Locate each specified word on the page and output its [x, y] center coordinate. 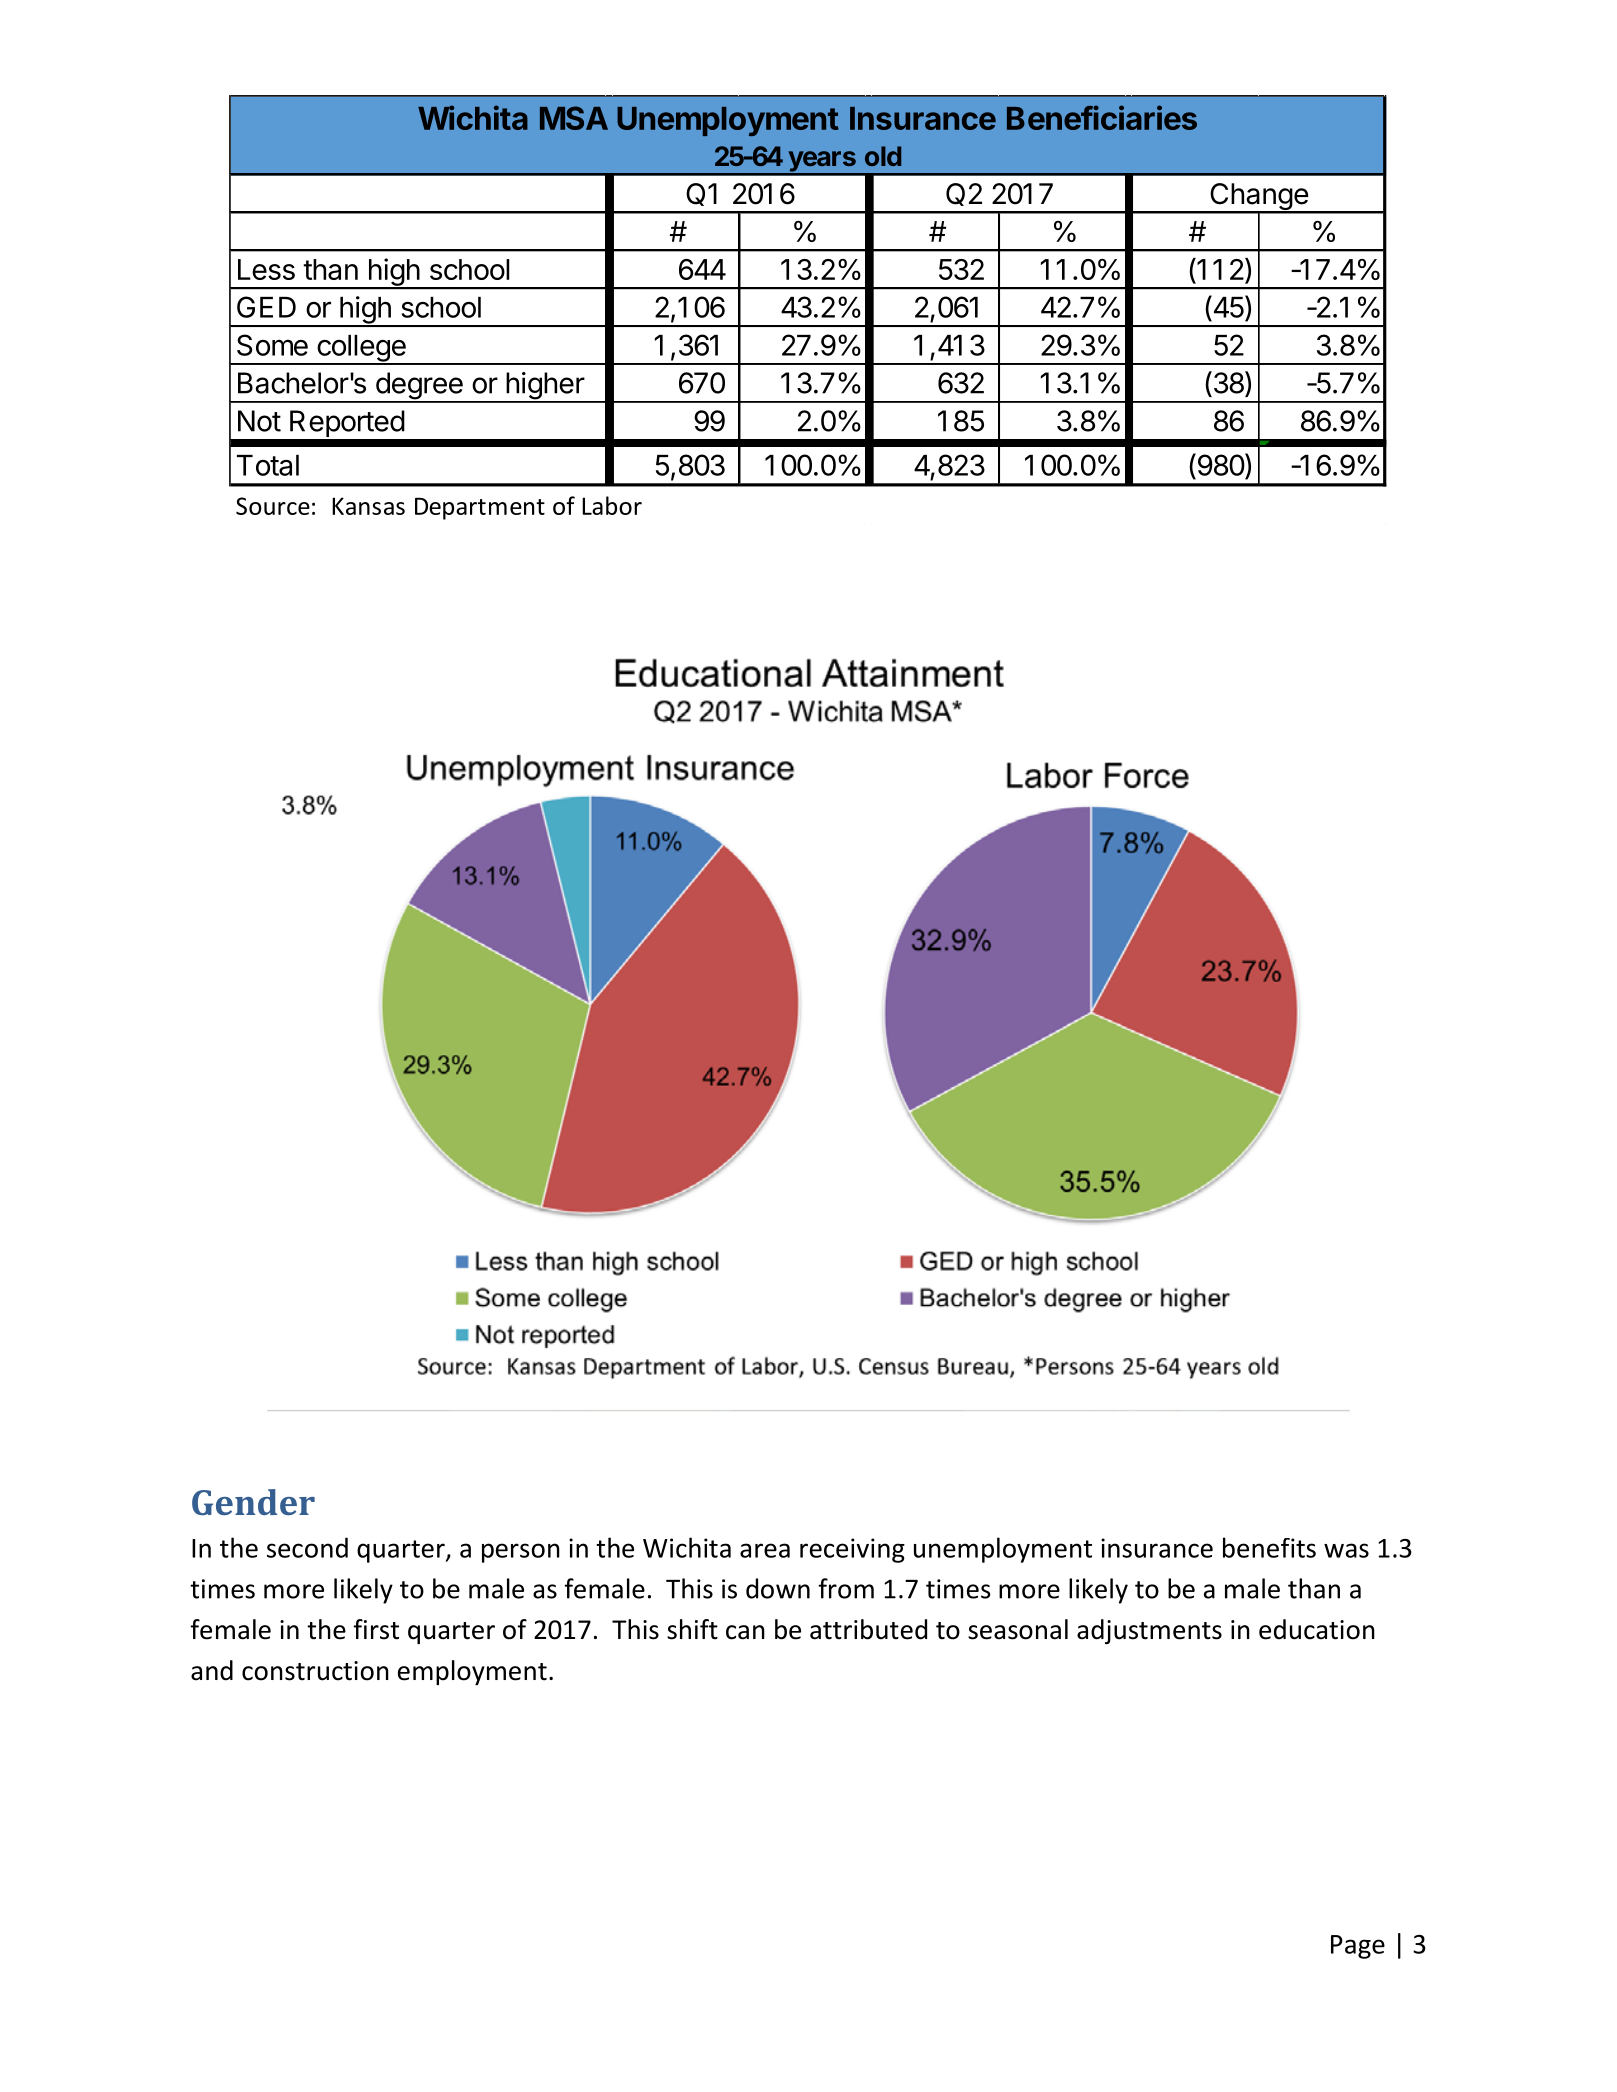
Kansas [368, 506]
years [822, 162]
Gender [253, 1502]
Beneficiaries [1102, 117]
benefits [1269, 1547]
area [765, 1550]
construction [315, 1671]
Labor [612, 505]
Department [480, 508]
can [745, 1632]
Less [266, 269]
